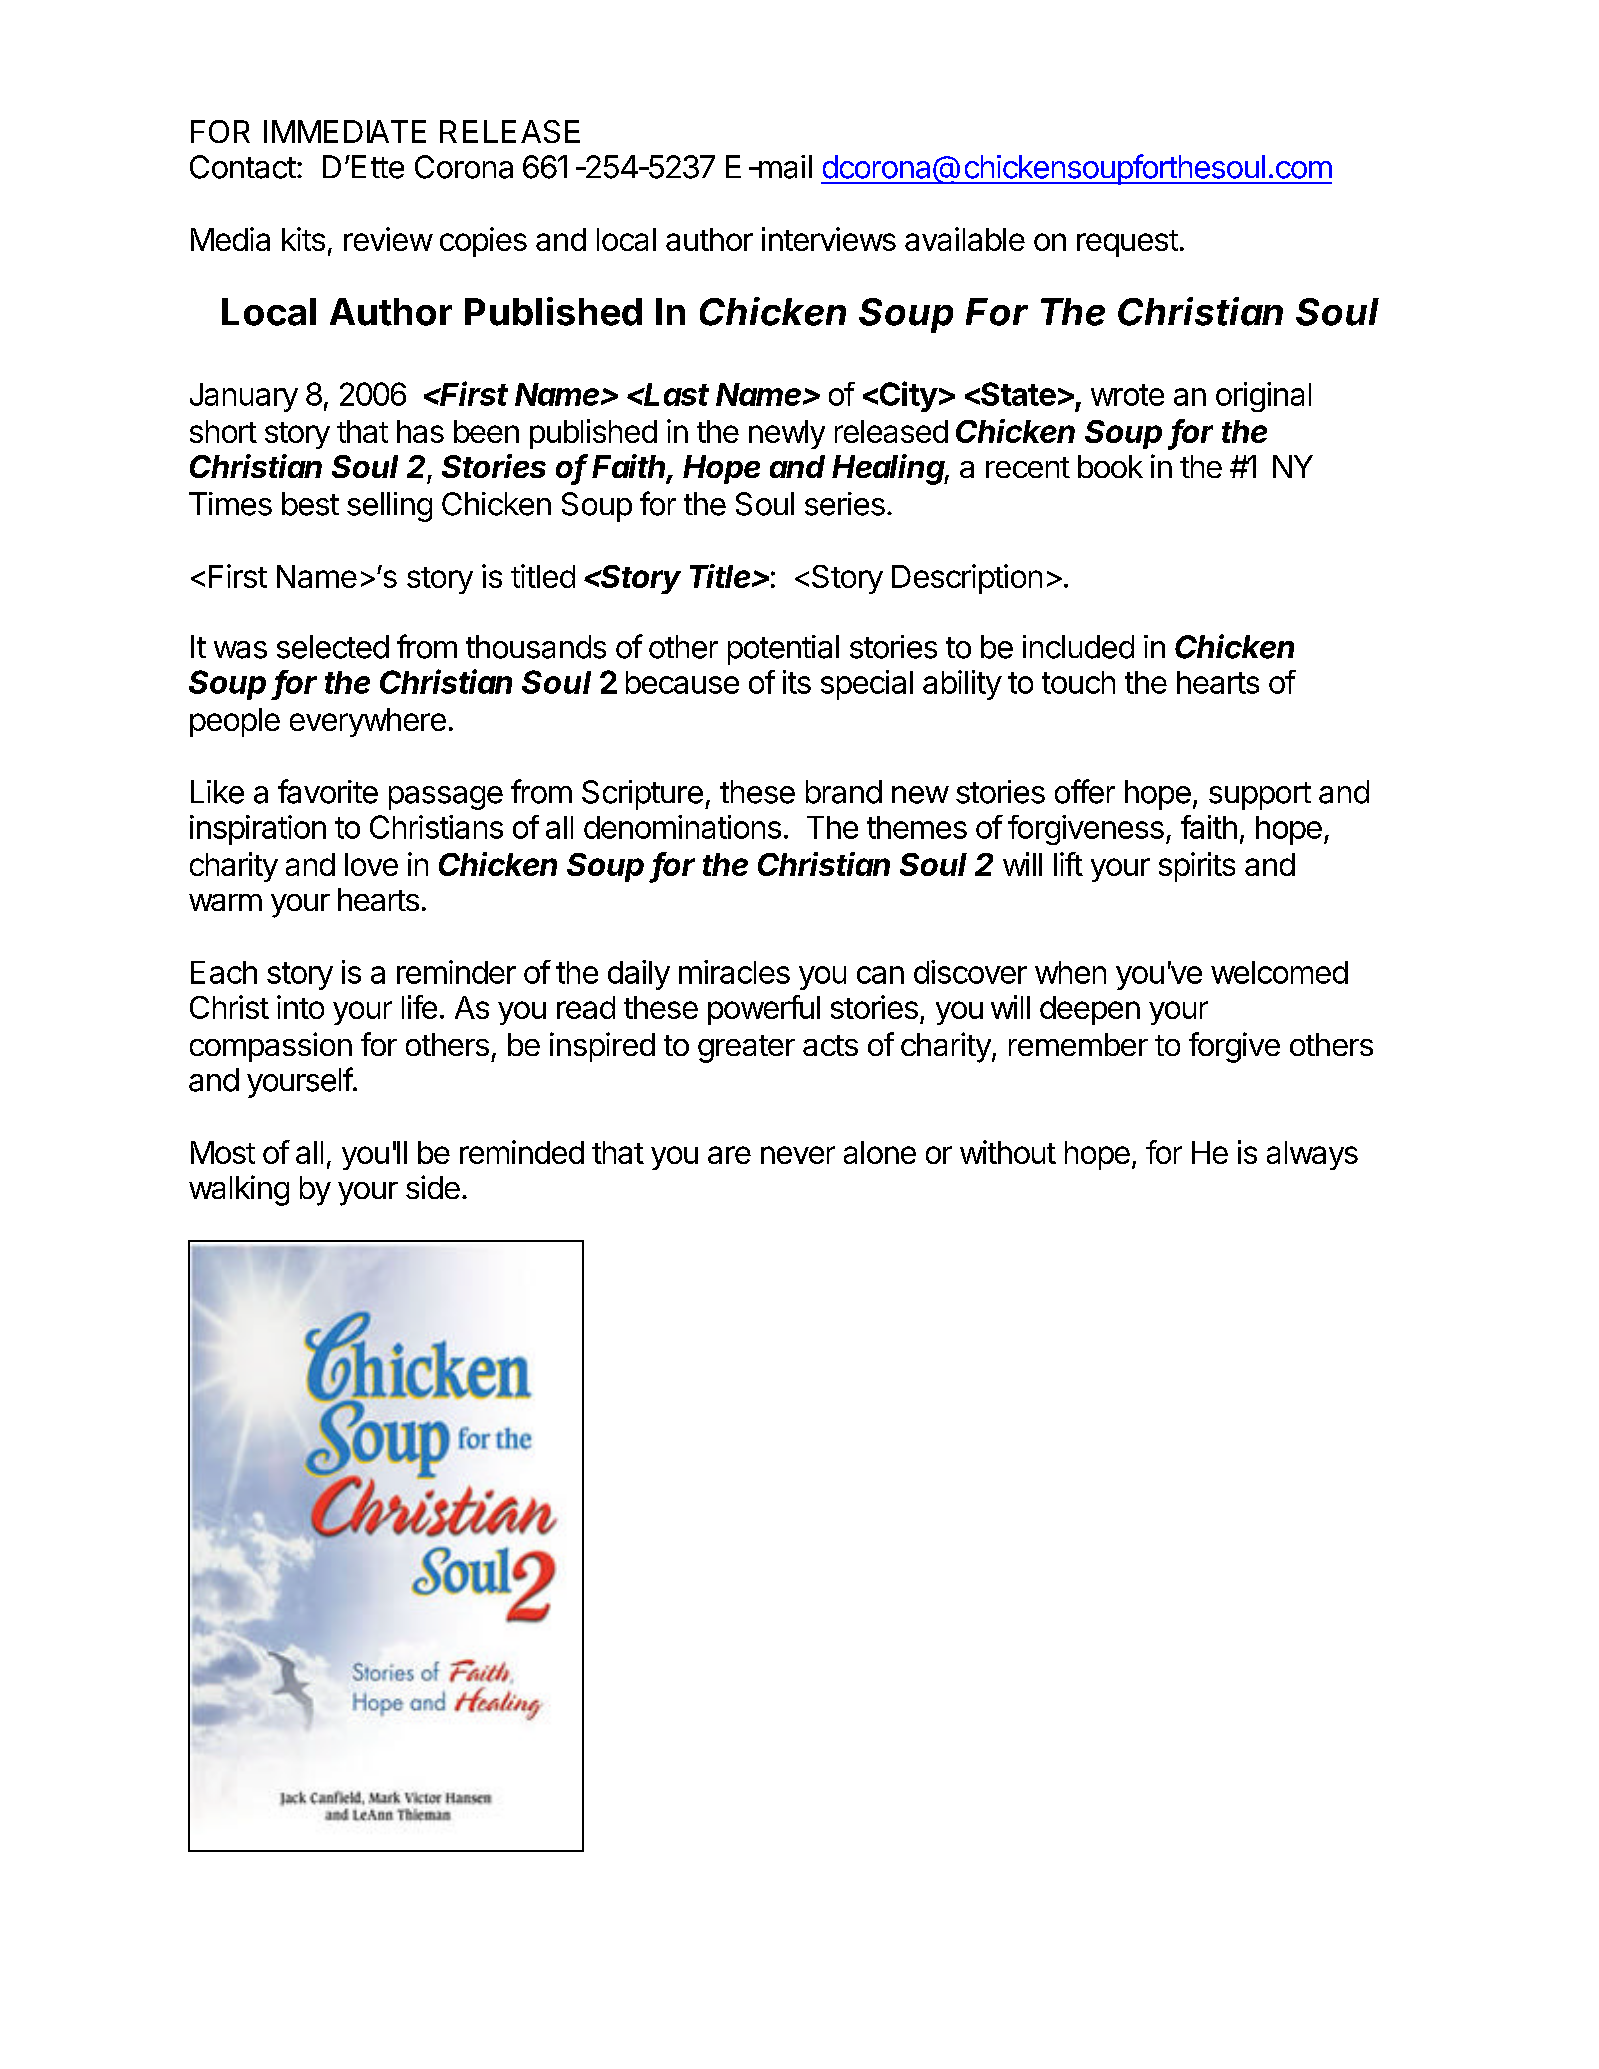  Describe the element at coordinates (845, 504) in the document. I see `series` at that location.
